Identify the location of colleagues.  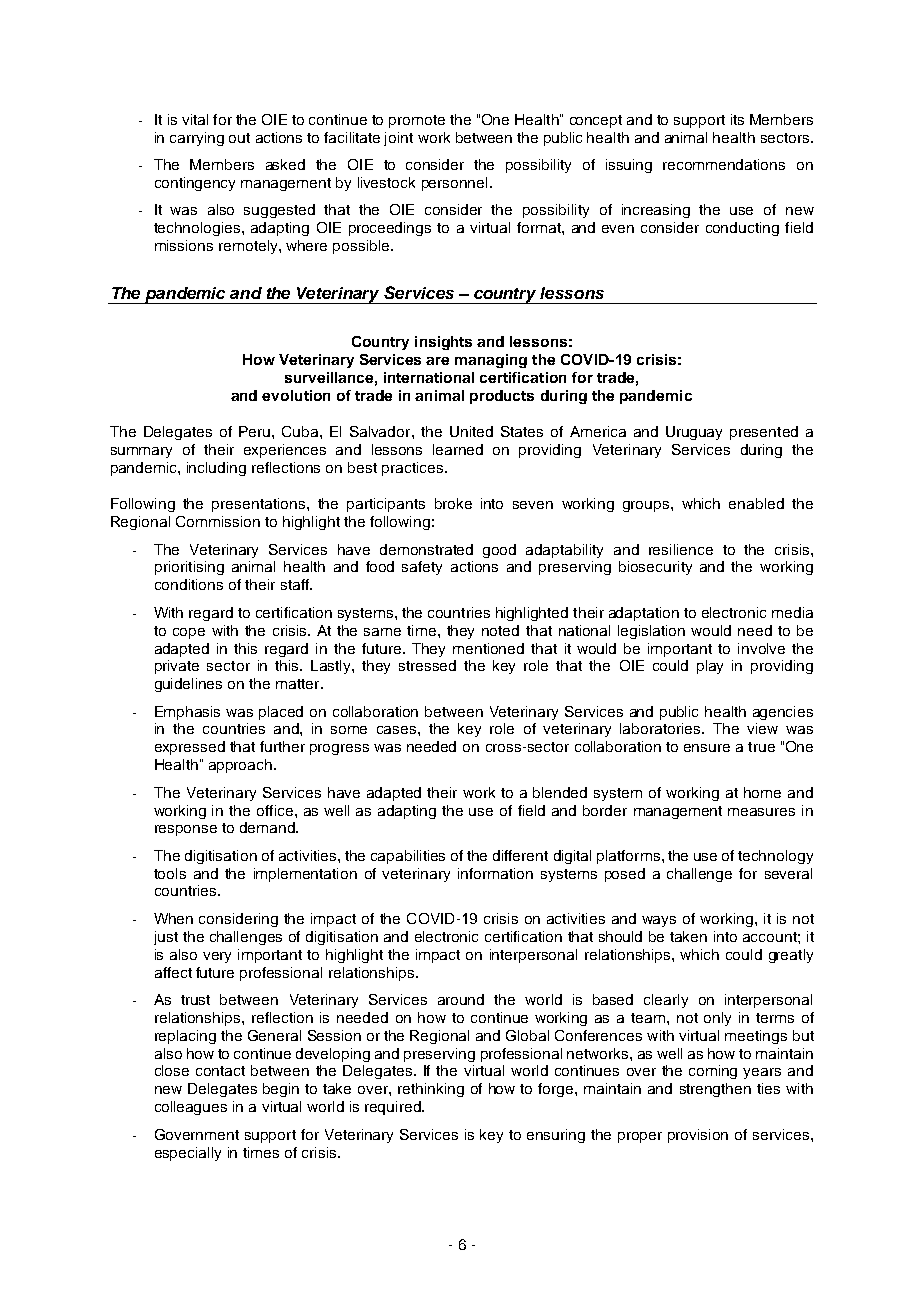
(191, 1108).
